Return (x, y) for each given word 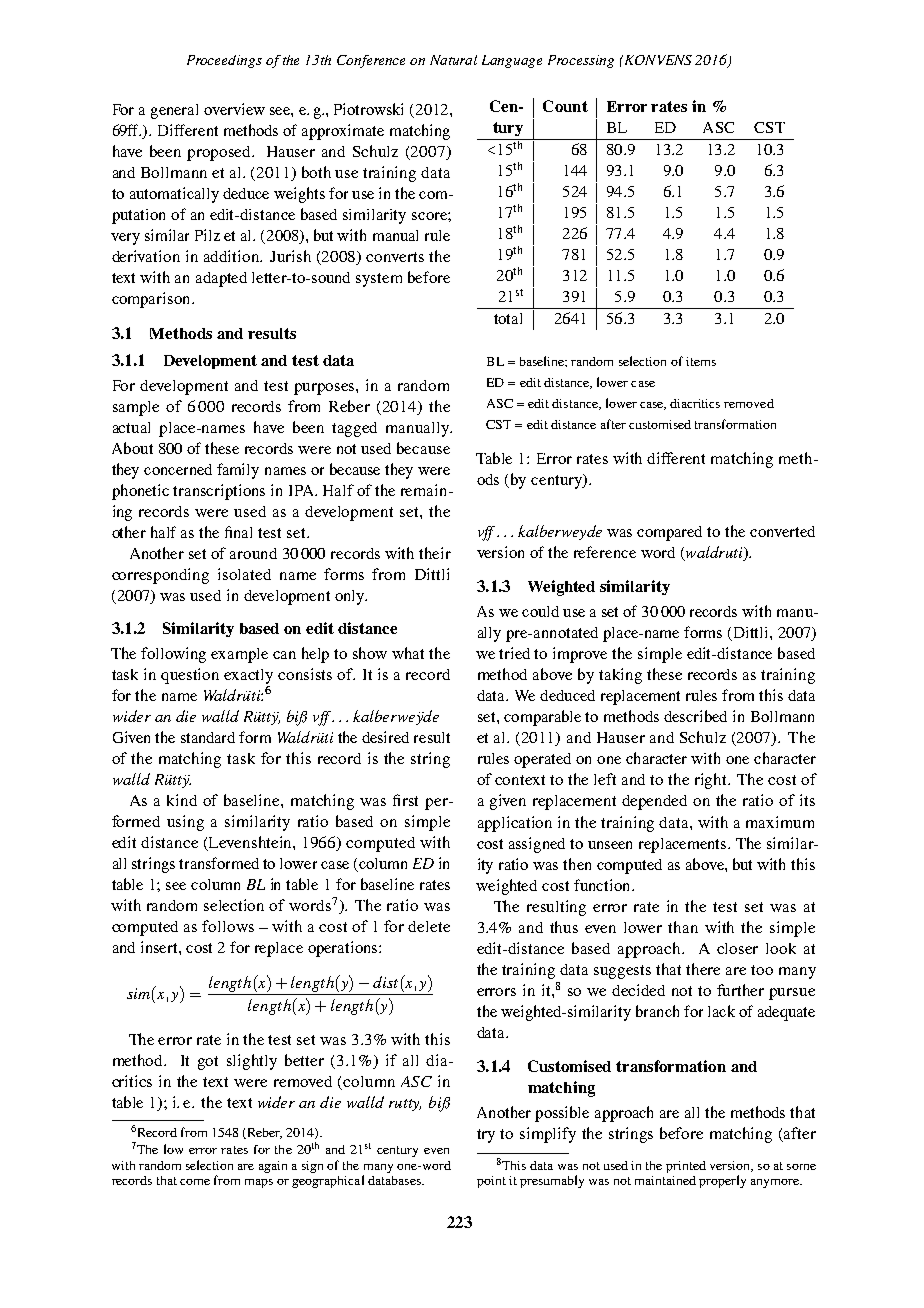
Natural (453, 60)
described (695, 716)
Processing (581, 61)
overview (234, 109)
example (239, 655)
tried (514, 653)
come (195, 1182)
